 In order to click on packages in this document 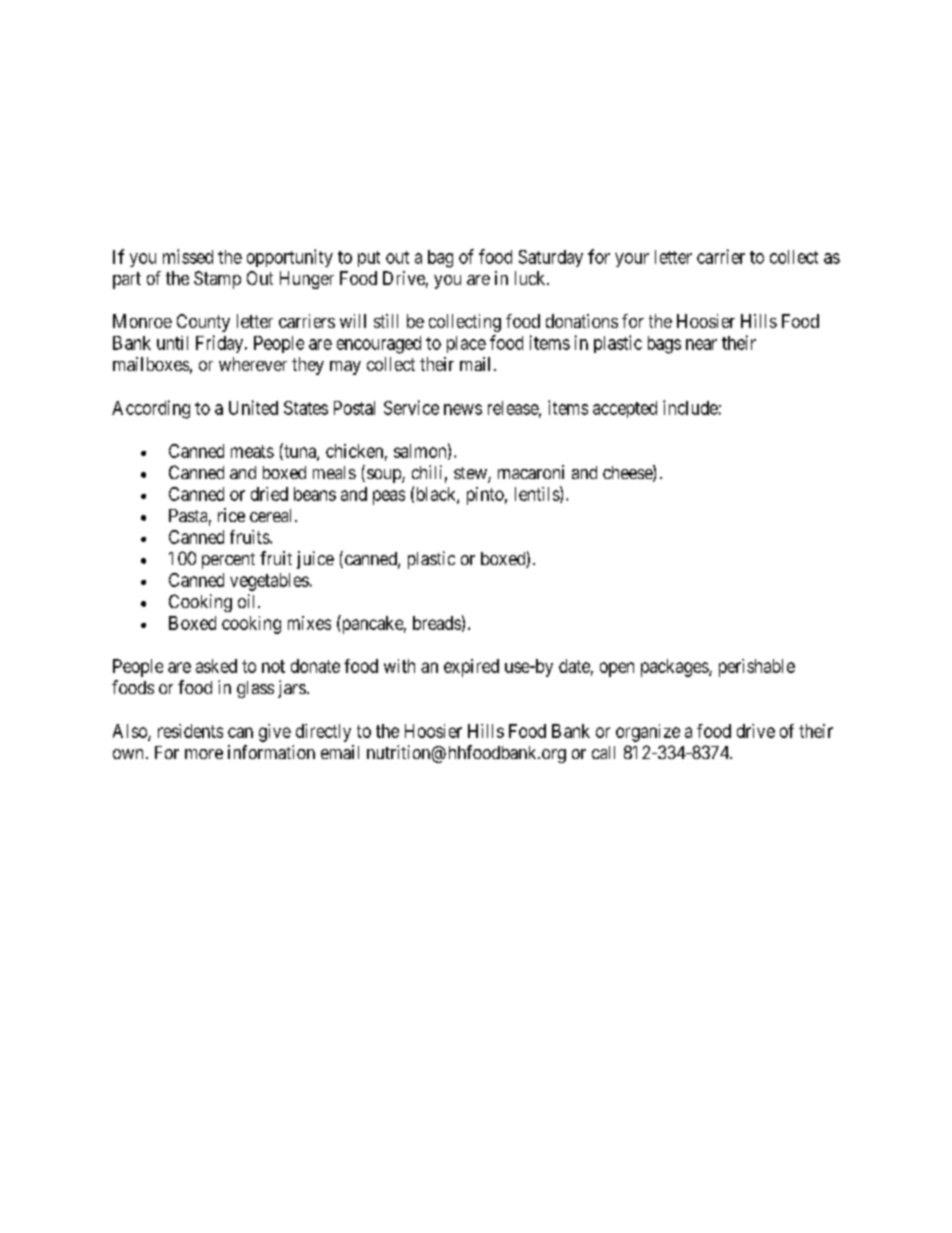, I will do `click(675, 668)`.
